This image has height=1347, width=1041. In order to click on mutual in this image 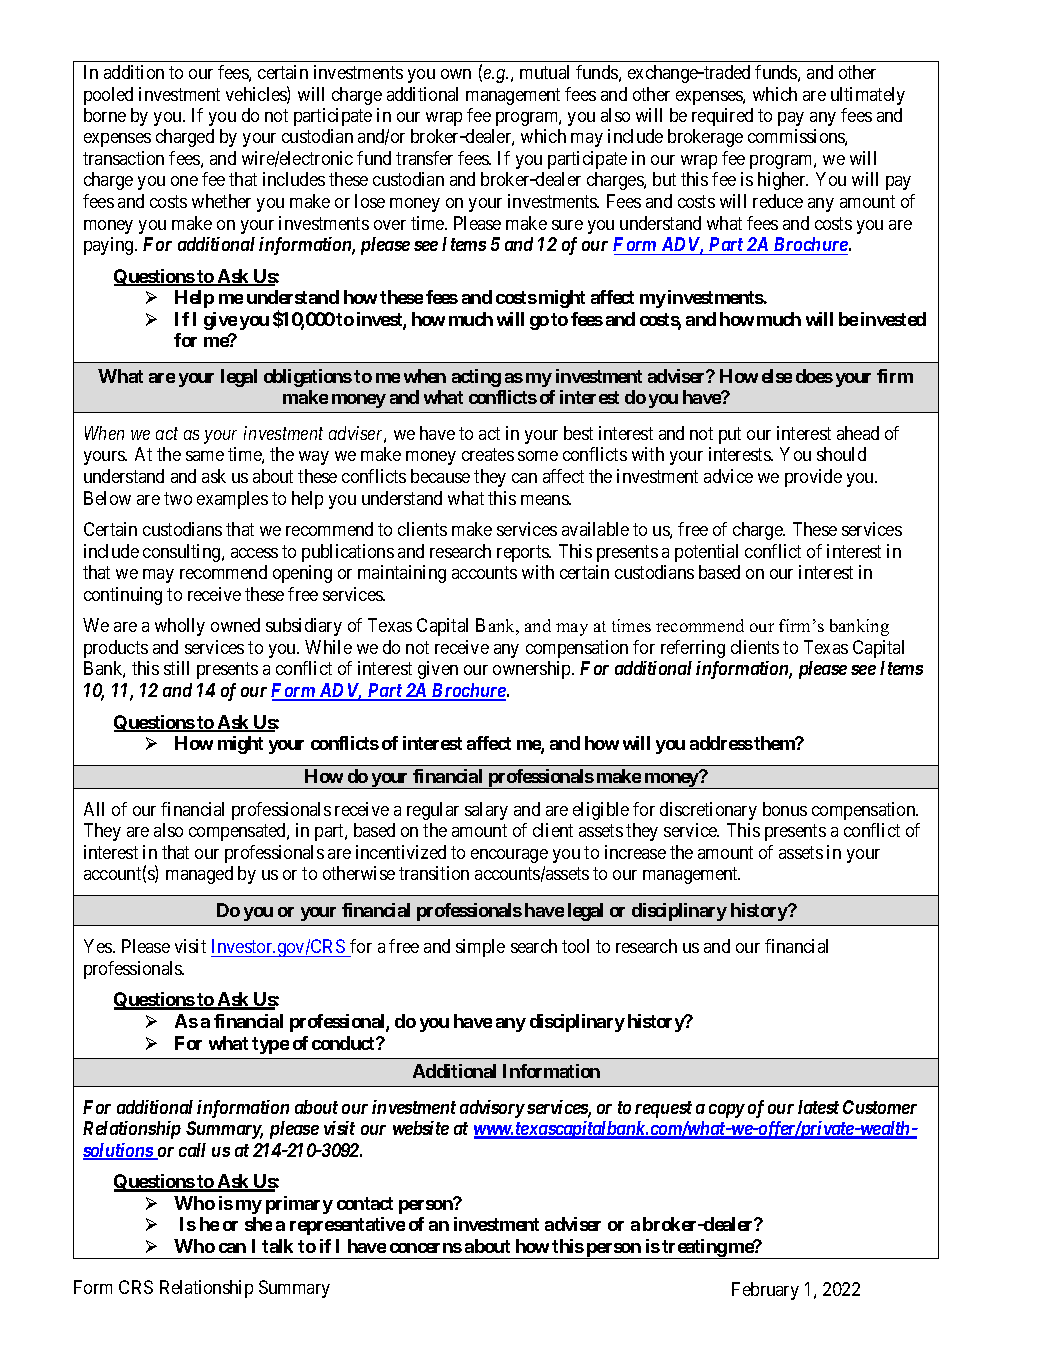, I will do `click(544, 72)`.
